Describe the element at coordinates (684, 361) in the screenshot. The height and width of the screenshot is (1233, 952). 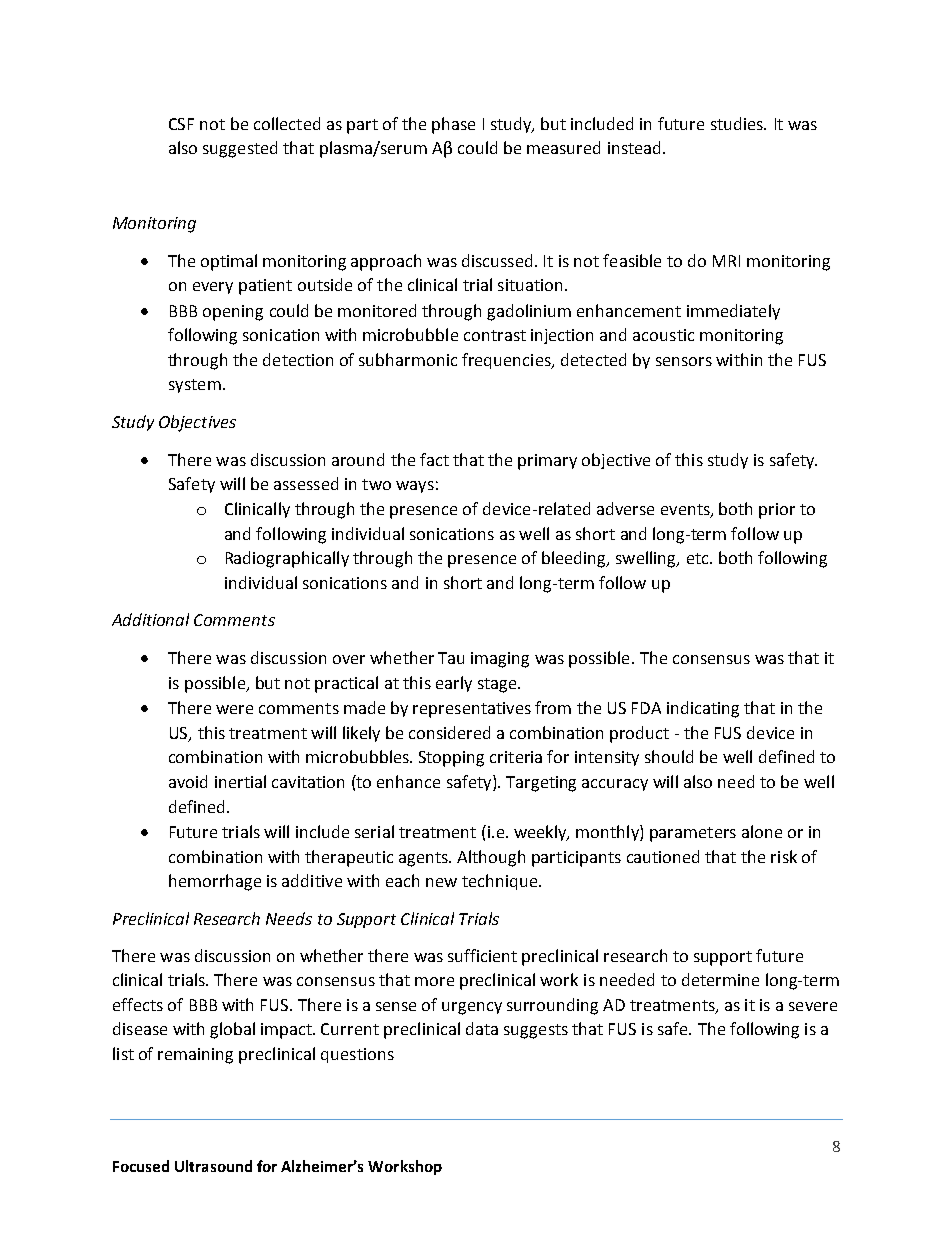
I see `sensors` at that location.
